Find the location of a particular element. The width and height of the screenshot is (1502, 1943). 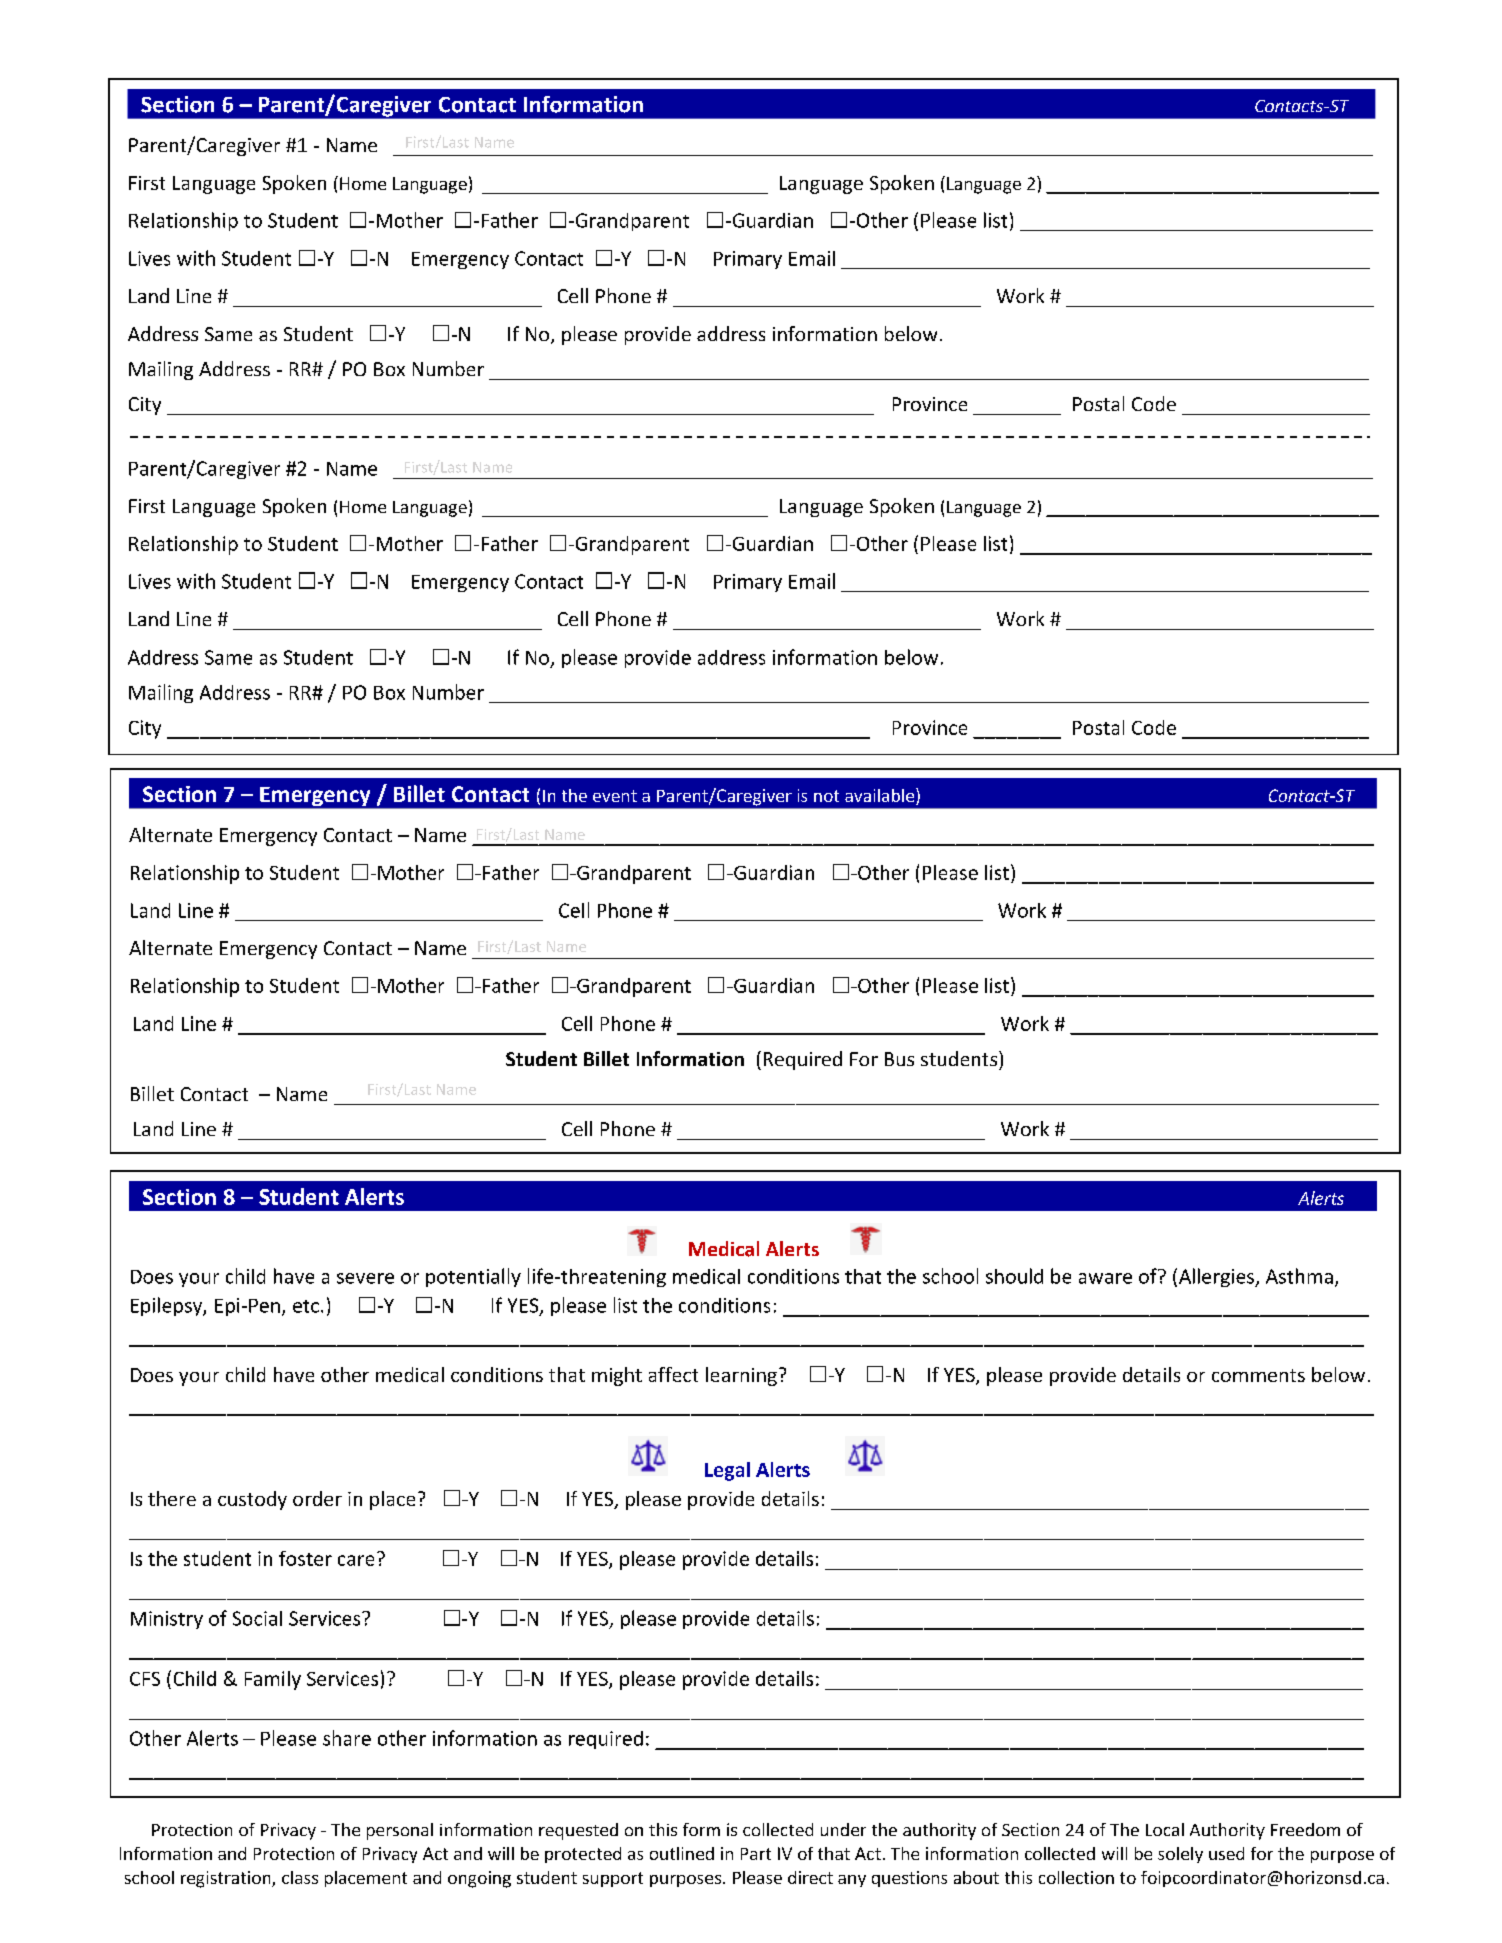

learning is located at coordinates (741, 1376).
